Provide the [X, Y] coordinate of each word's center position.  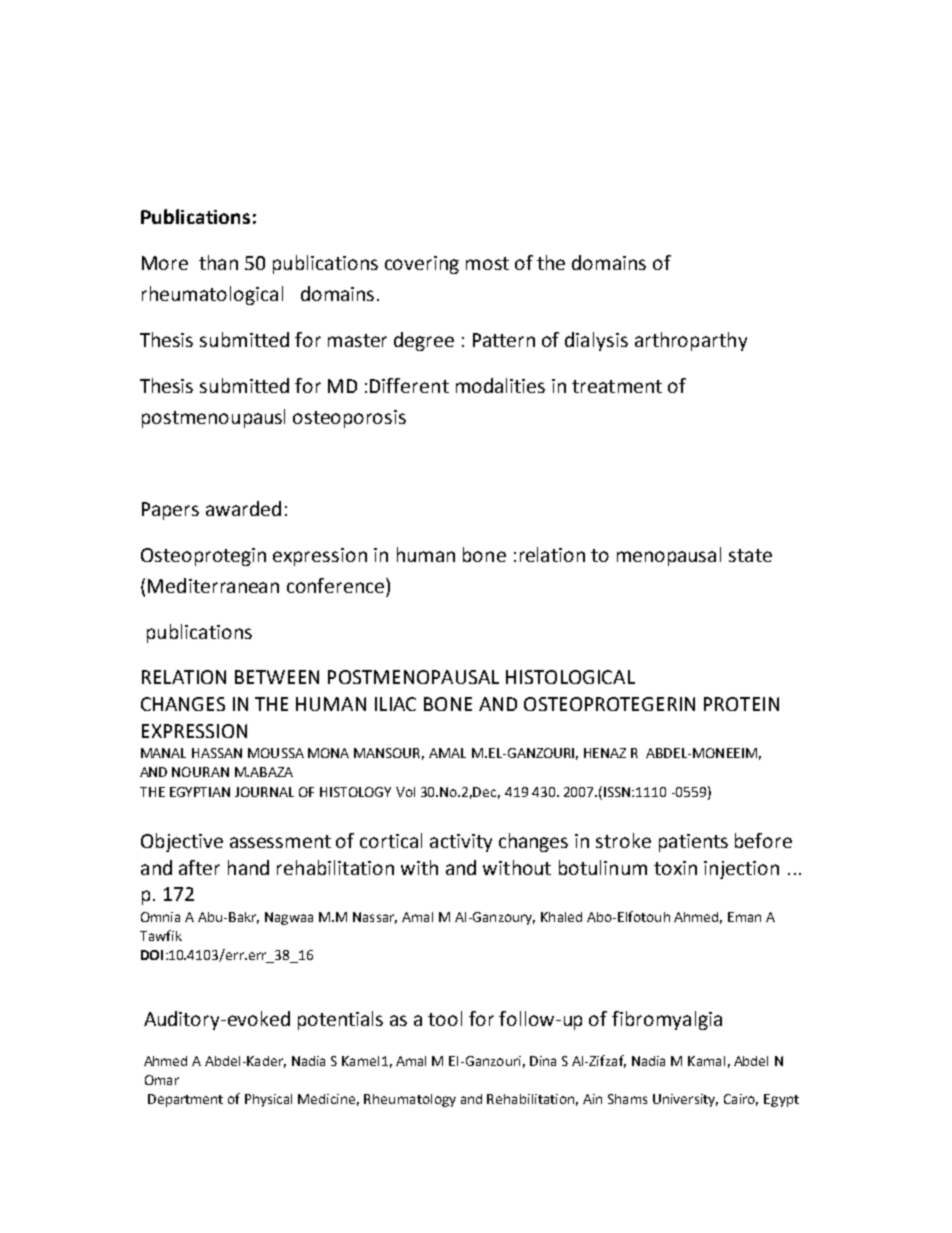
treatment [617, 386]
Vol [405, 792]
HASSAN [217, 753]
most [487, 263]
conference [337, 585]
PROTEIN [741, 704]
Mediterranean [213, 585]
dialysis [596, 341]
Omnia [160, 917]
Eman [744, 917]
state [750, 555]
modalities [500, 385]
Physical [268, 1100]
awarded [243, 508]
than [218, 262]
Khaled [561, 917]
